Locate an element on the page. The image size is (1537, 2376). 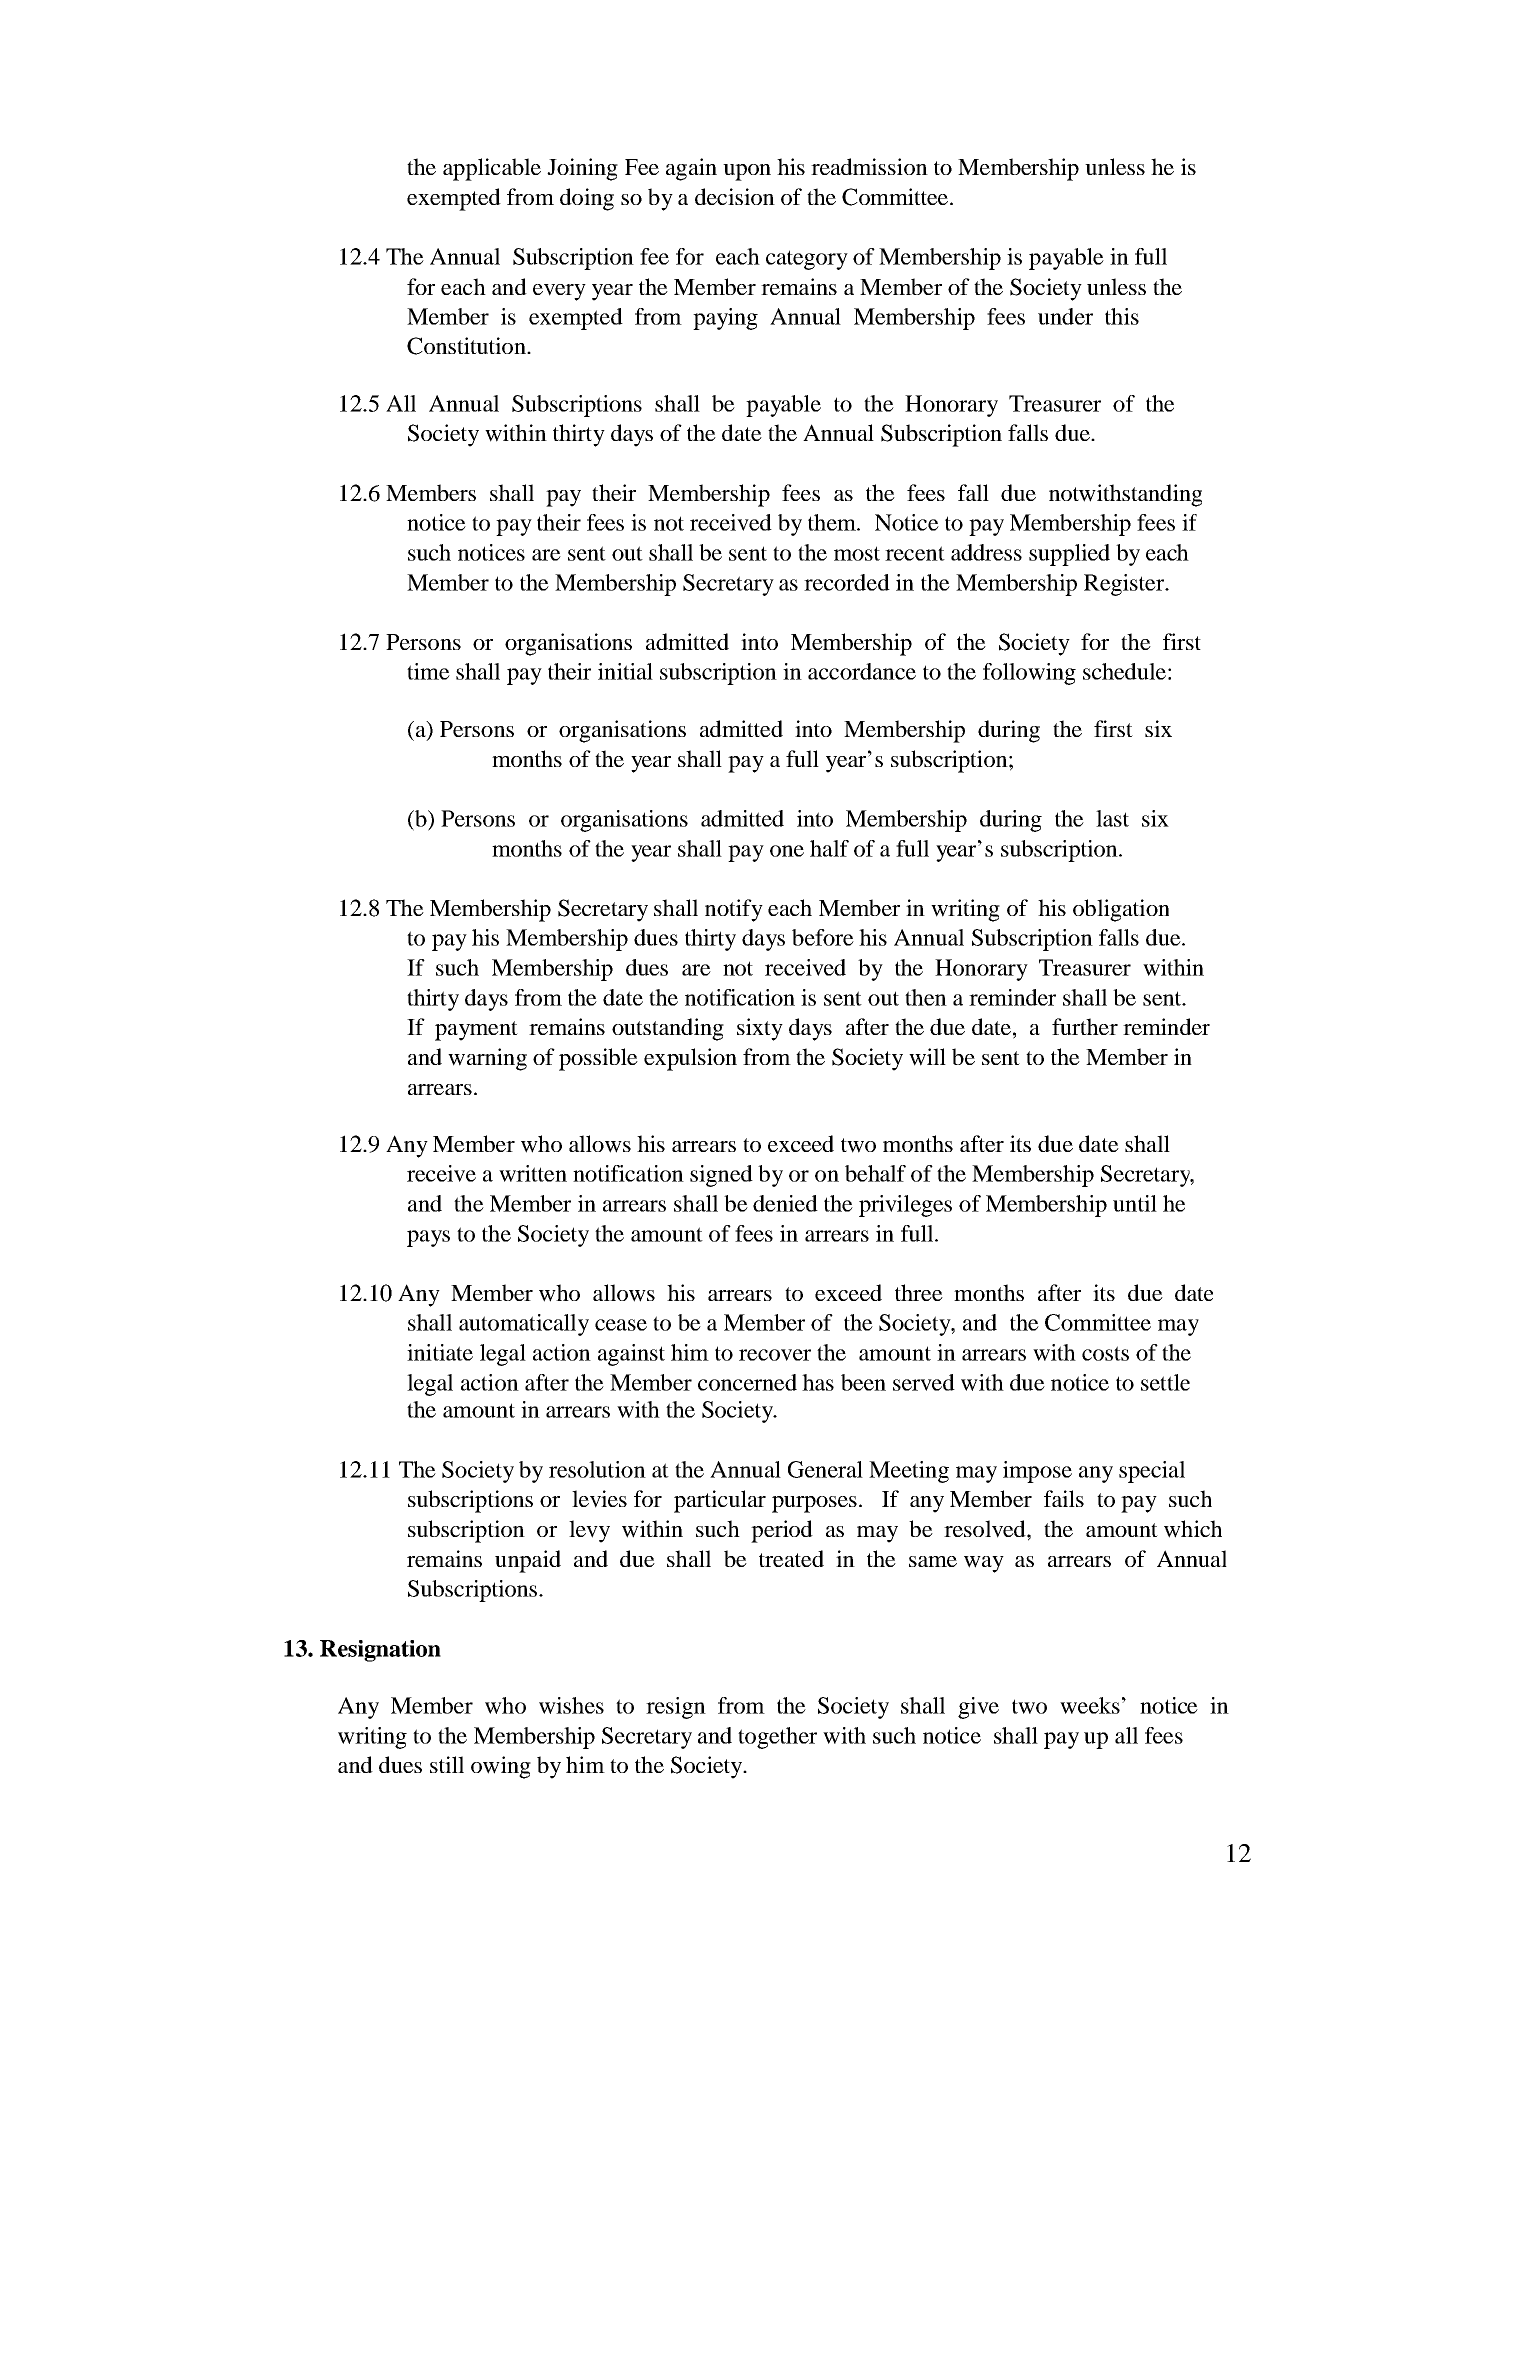
written is located at coordinates (533, 1173).
